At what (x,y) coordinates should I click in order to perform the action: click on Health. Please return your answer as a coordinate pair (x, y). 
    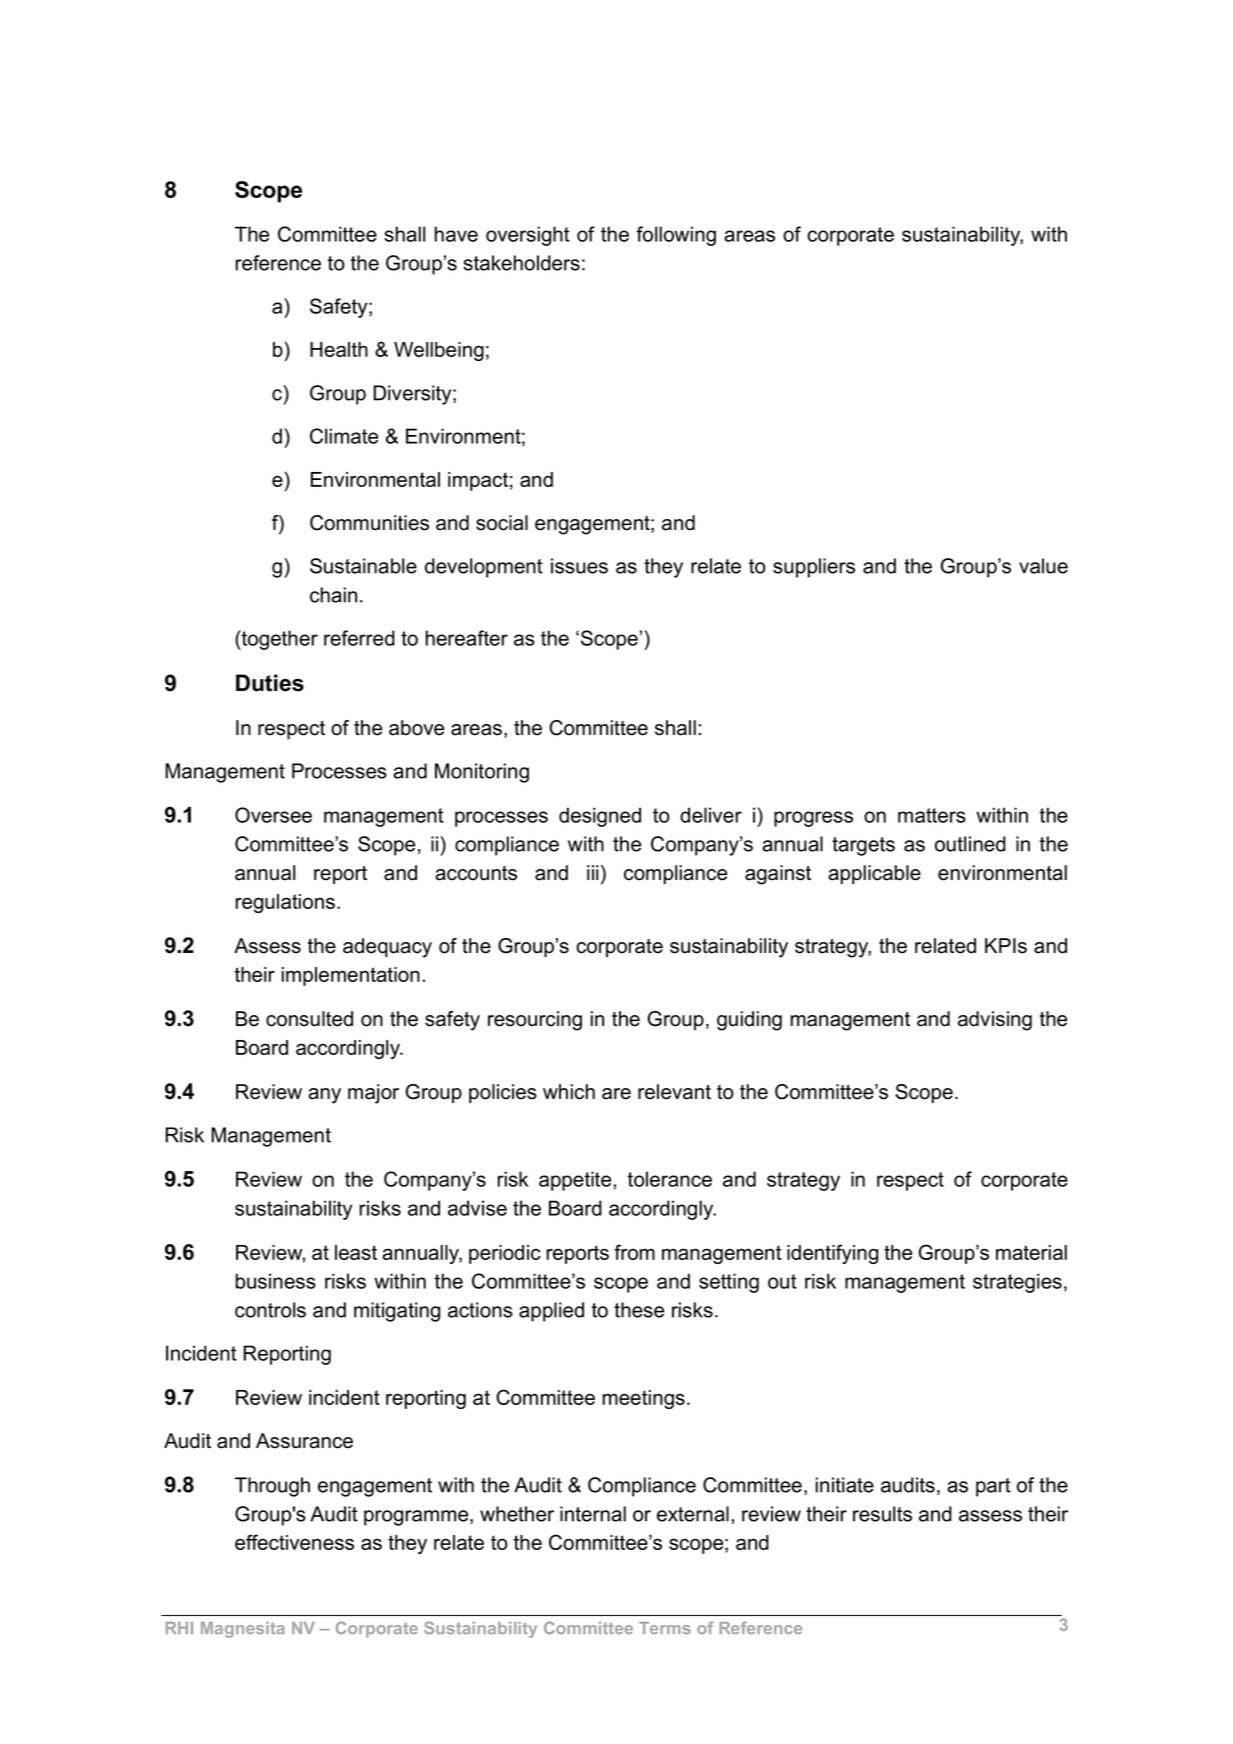
    Looking at the image, I should click on (339, 349).
